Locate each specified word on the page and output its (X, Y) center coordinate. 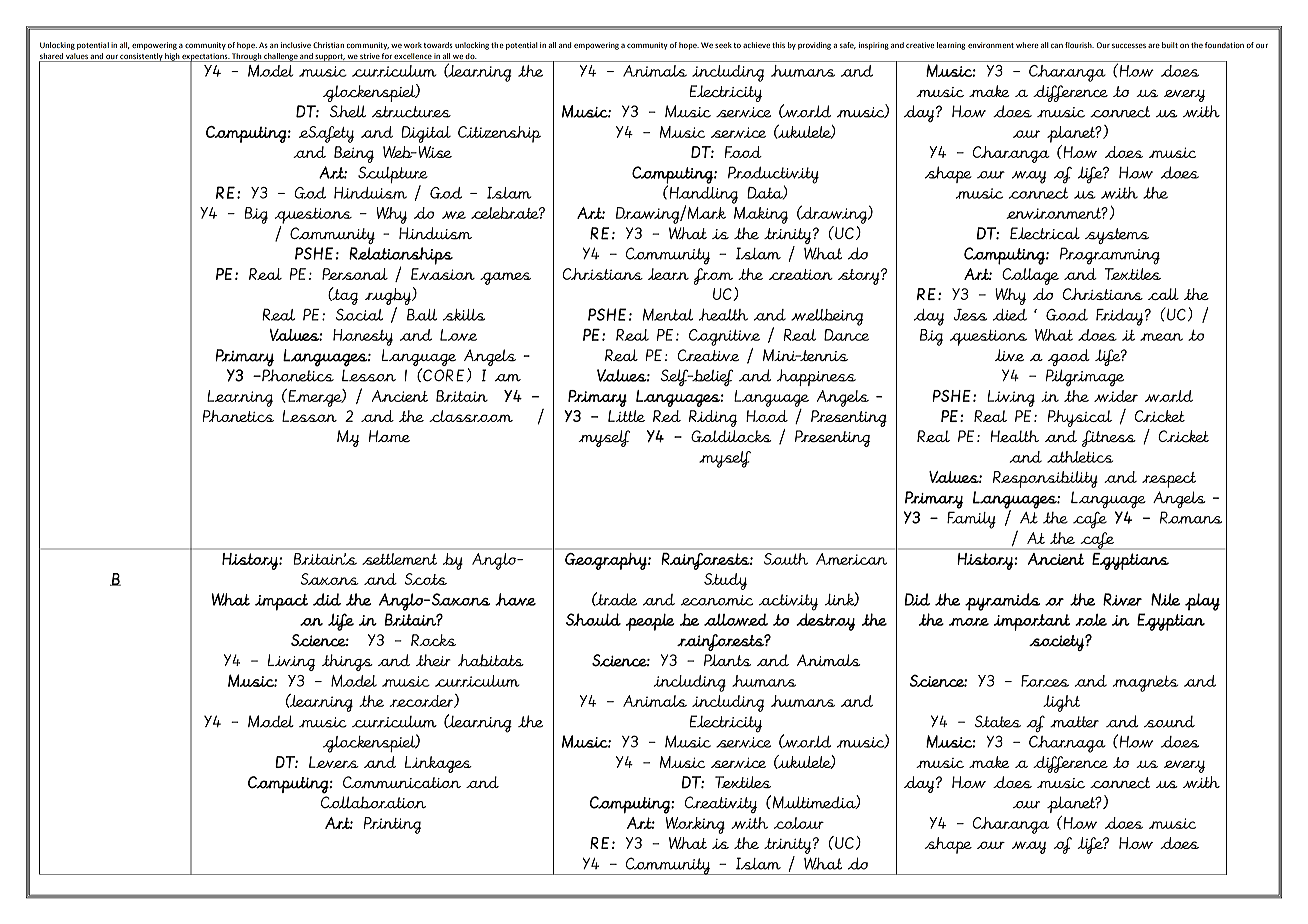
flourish (1079, 45)
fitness (1109, 438)
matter (1074, 722)
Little (626, 416)
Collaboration (373, 802)
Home (389, 436)
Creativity (721, 804)
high (172, 57)
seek (723, 45)
